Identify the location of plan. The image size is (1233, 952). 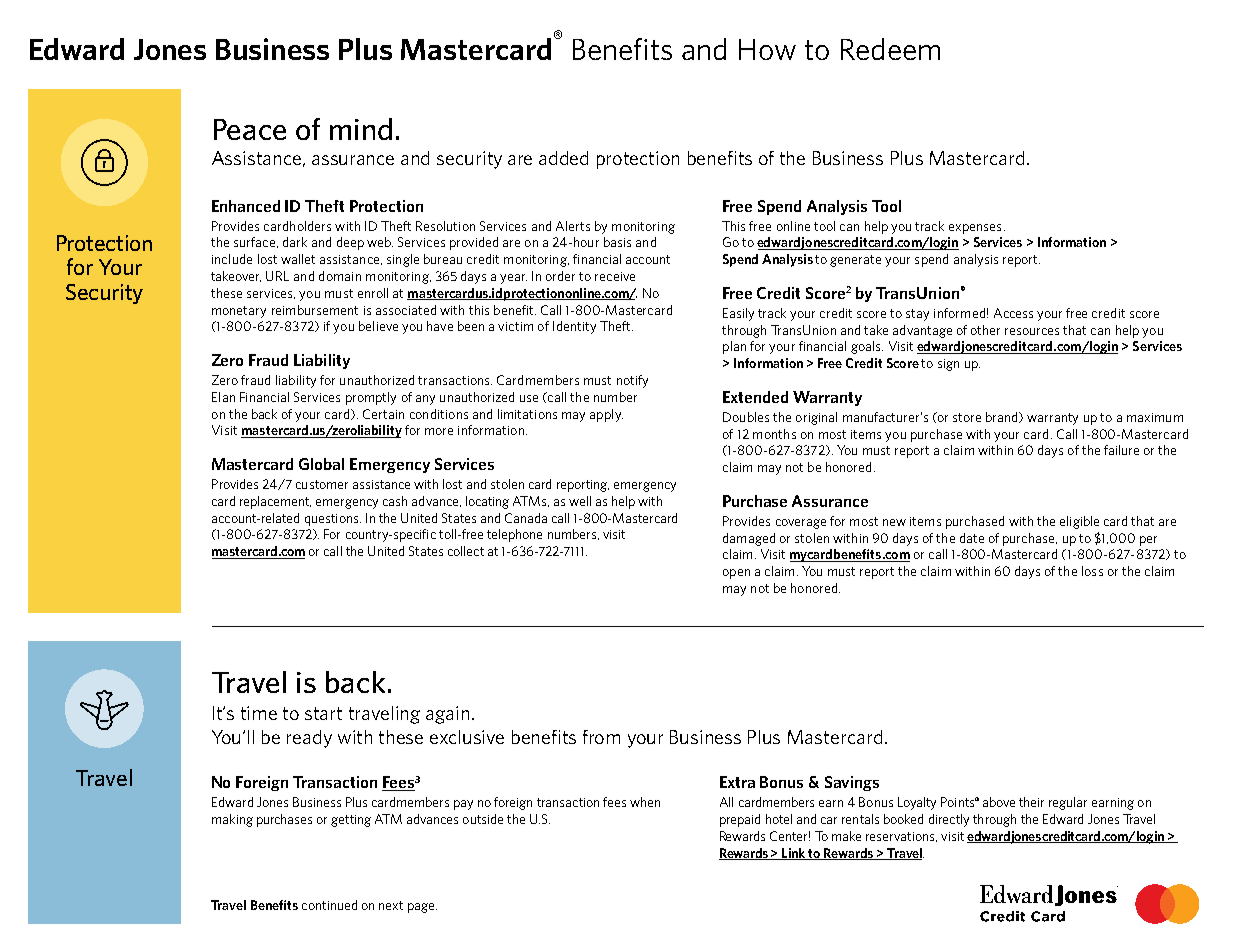
(734, 347).
